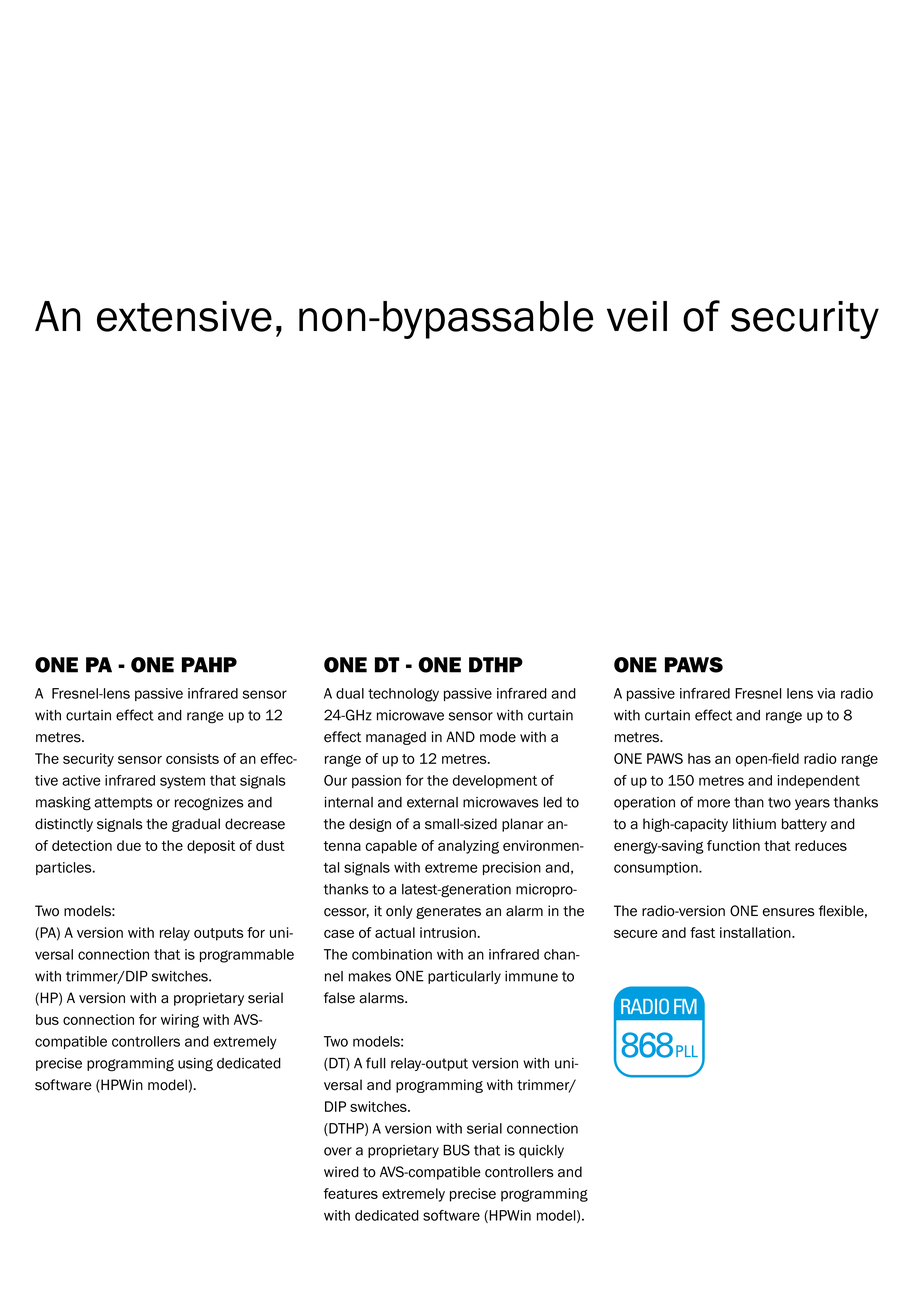  Describe the element at coordinates (403, 695) in the screenshot. I see `technology` at that location.
